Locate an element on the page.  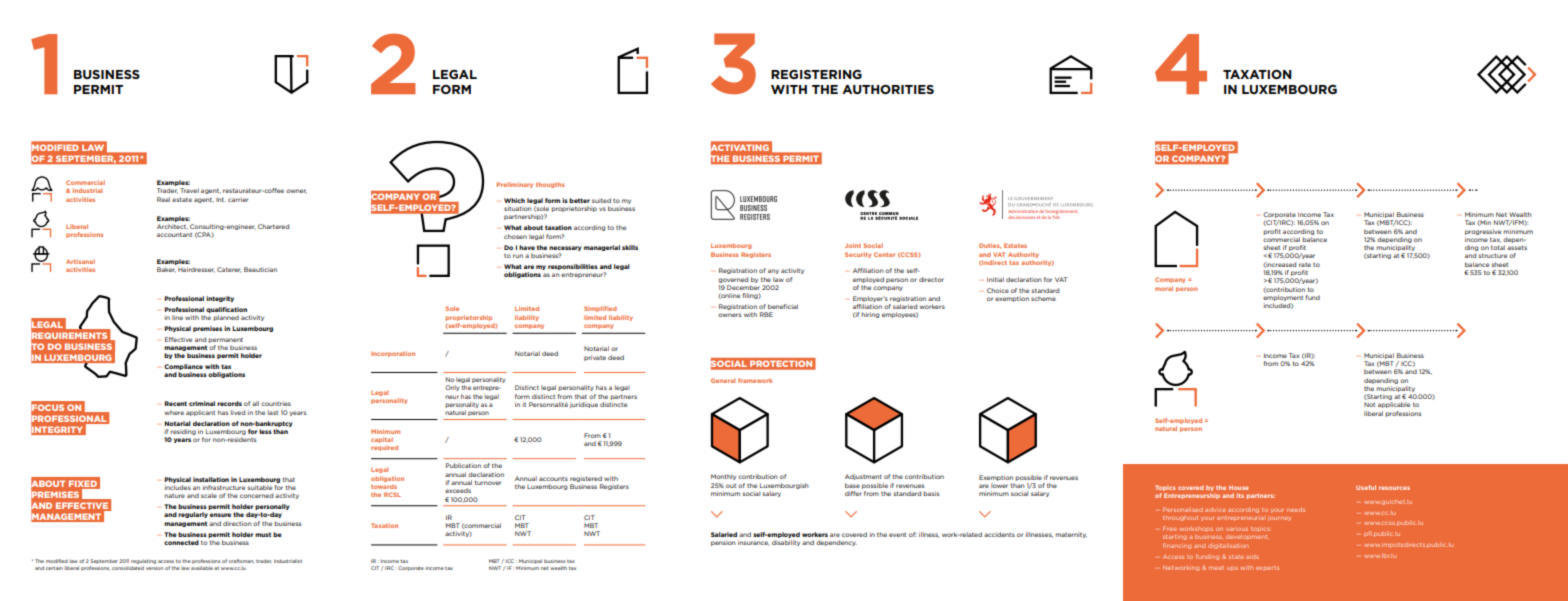
Administration is located at coordinates (1022, 211).
